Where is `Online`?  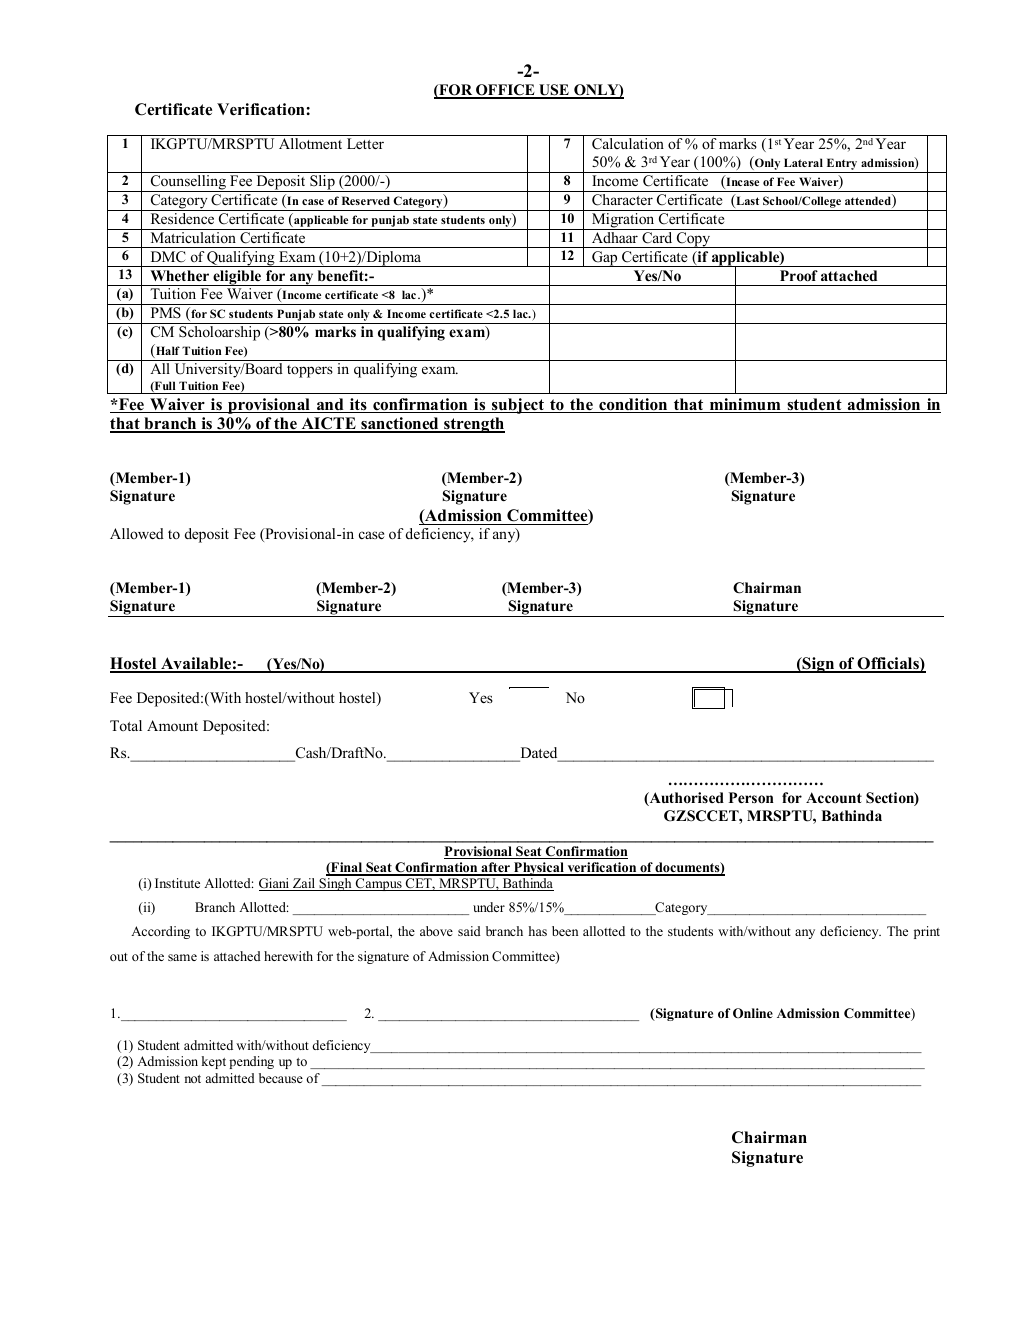 Online is located at coordinates (753, 1013).
